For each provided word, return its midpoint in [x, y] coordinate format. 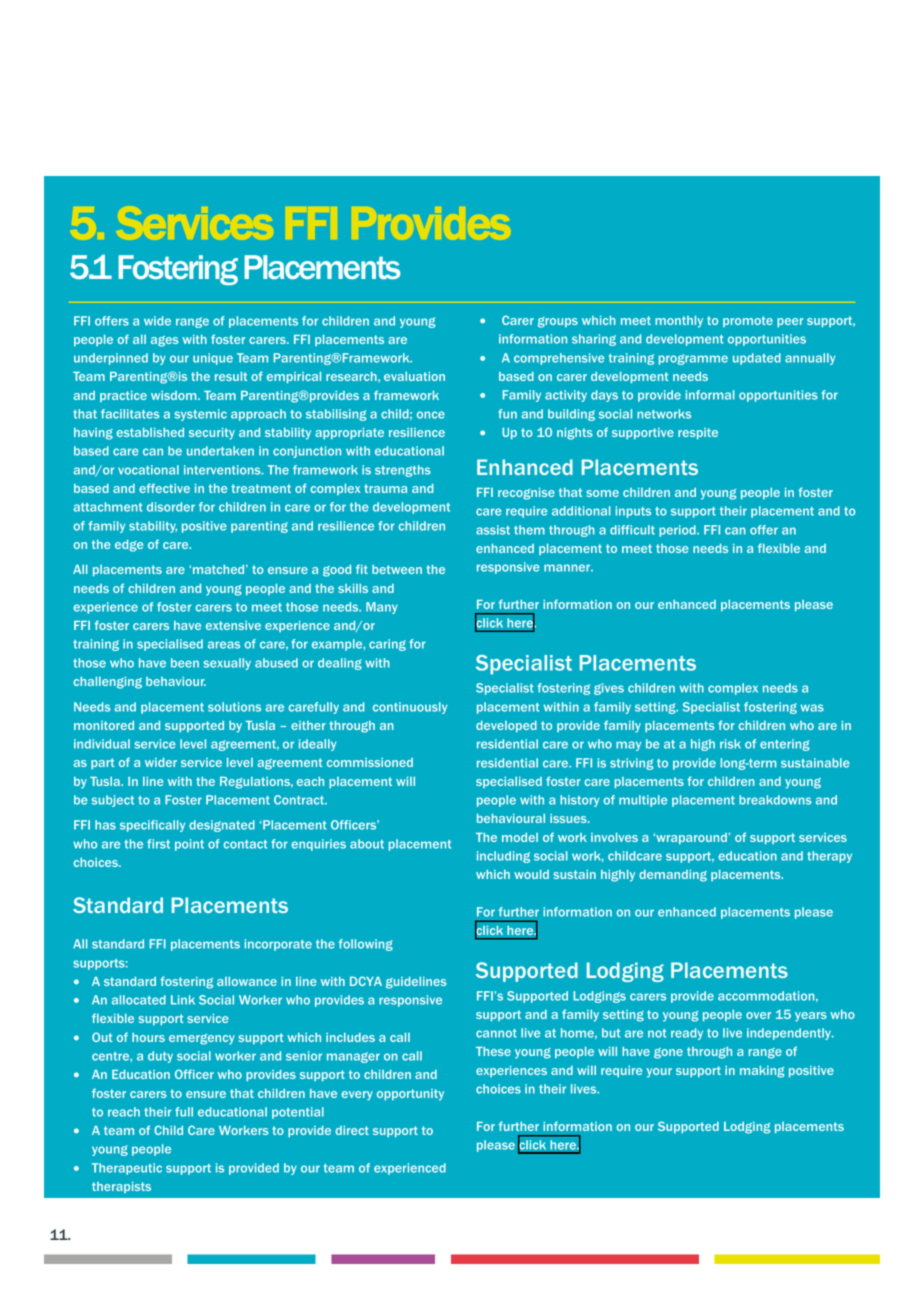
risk [730, 744]
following [366, 945]
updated [757, 359]
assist [493, 530]
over [758, 1015]
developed [506, 726]
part [102, 763]
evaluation [414, 376]
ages [164, 341]
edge [129, 546]
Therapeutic [127, 1169]
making [762, 1072]
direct [352, 1130]
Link [183, 1000]
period [678, 531]
